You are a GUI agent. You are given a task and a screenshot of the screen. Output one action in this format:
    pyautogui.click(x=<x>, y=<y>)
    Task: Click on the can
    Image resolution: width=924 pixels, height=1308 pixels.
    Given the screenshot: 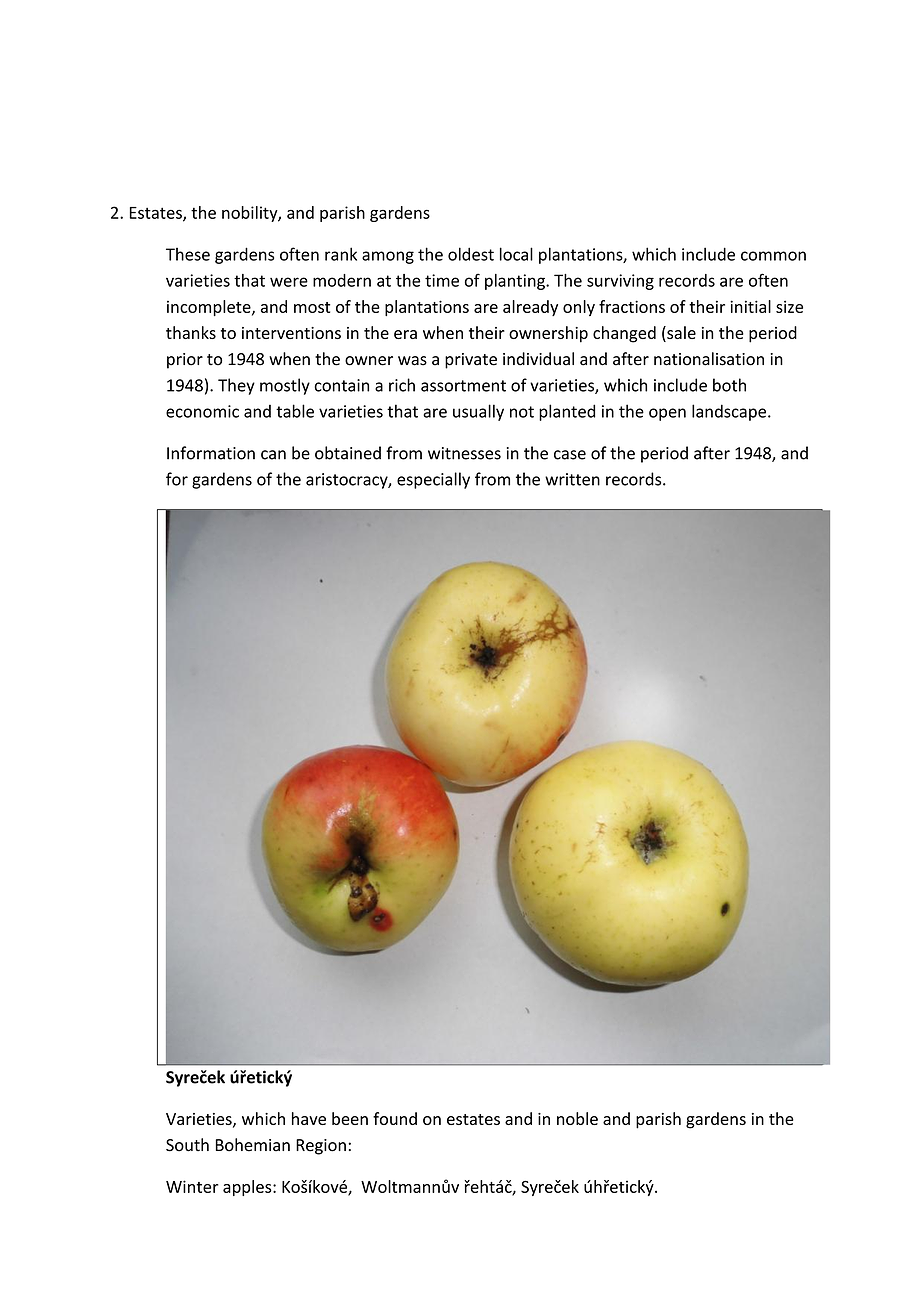 What is the action you would take?
    pyautogui.click(x=273, y=455)
